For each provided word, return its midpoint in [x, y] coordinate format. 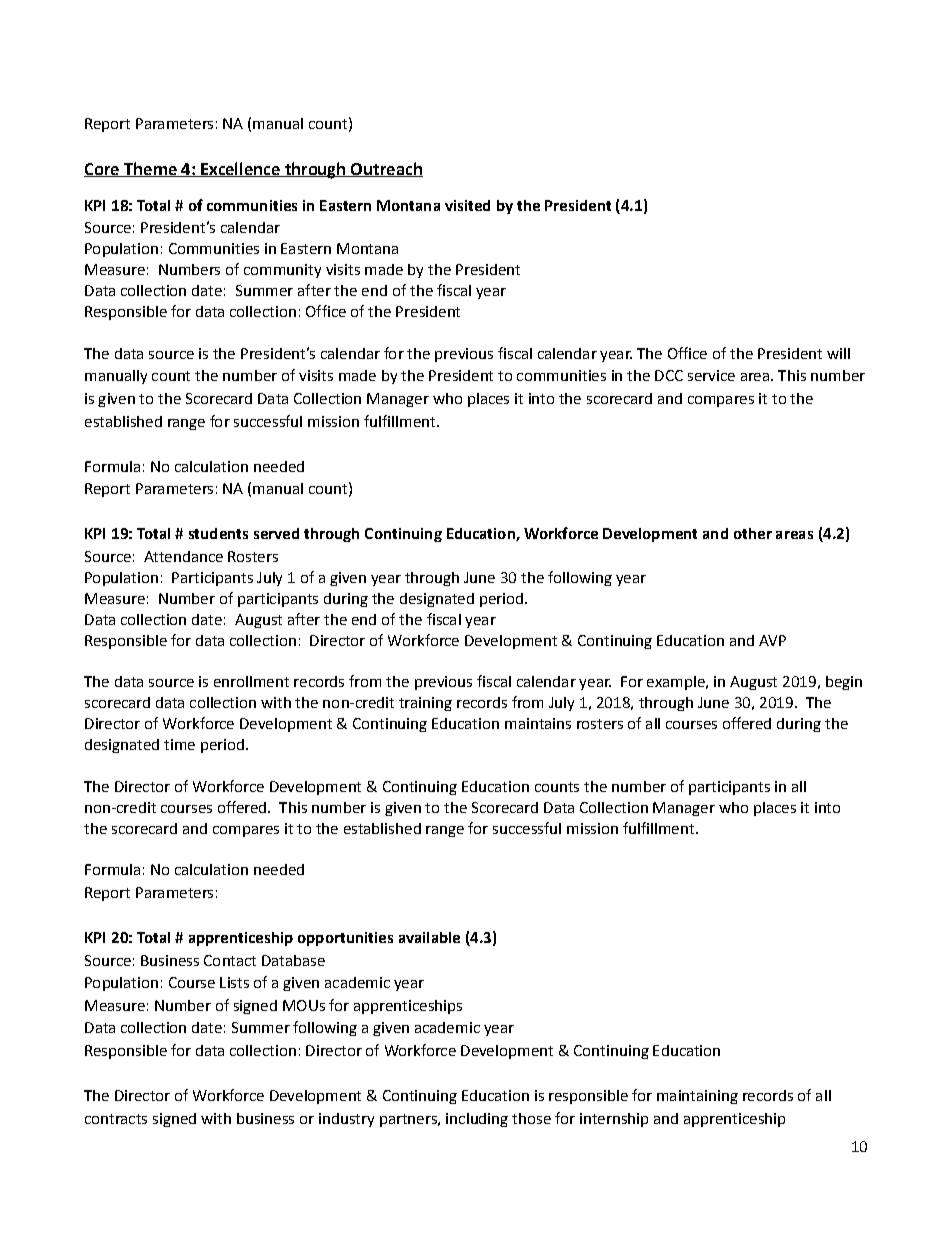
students [218, 533]
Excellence [240, 169]
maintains [538, 723]
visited [467, 205]
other [753, 533]
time [179, 744]
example [677, 683]
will [838, 353]
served [276, 533]
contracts [116, 1119]
